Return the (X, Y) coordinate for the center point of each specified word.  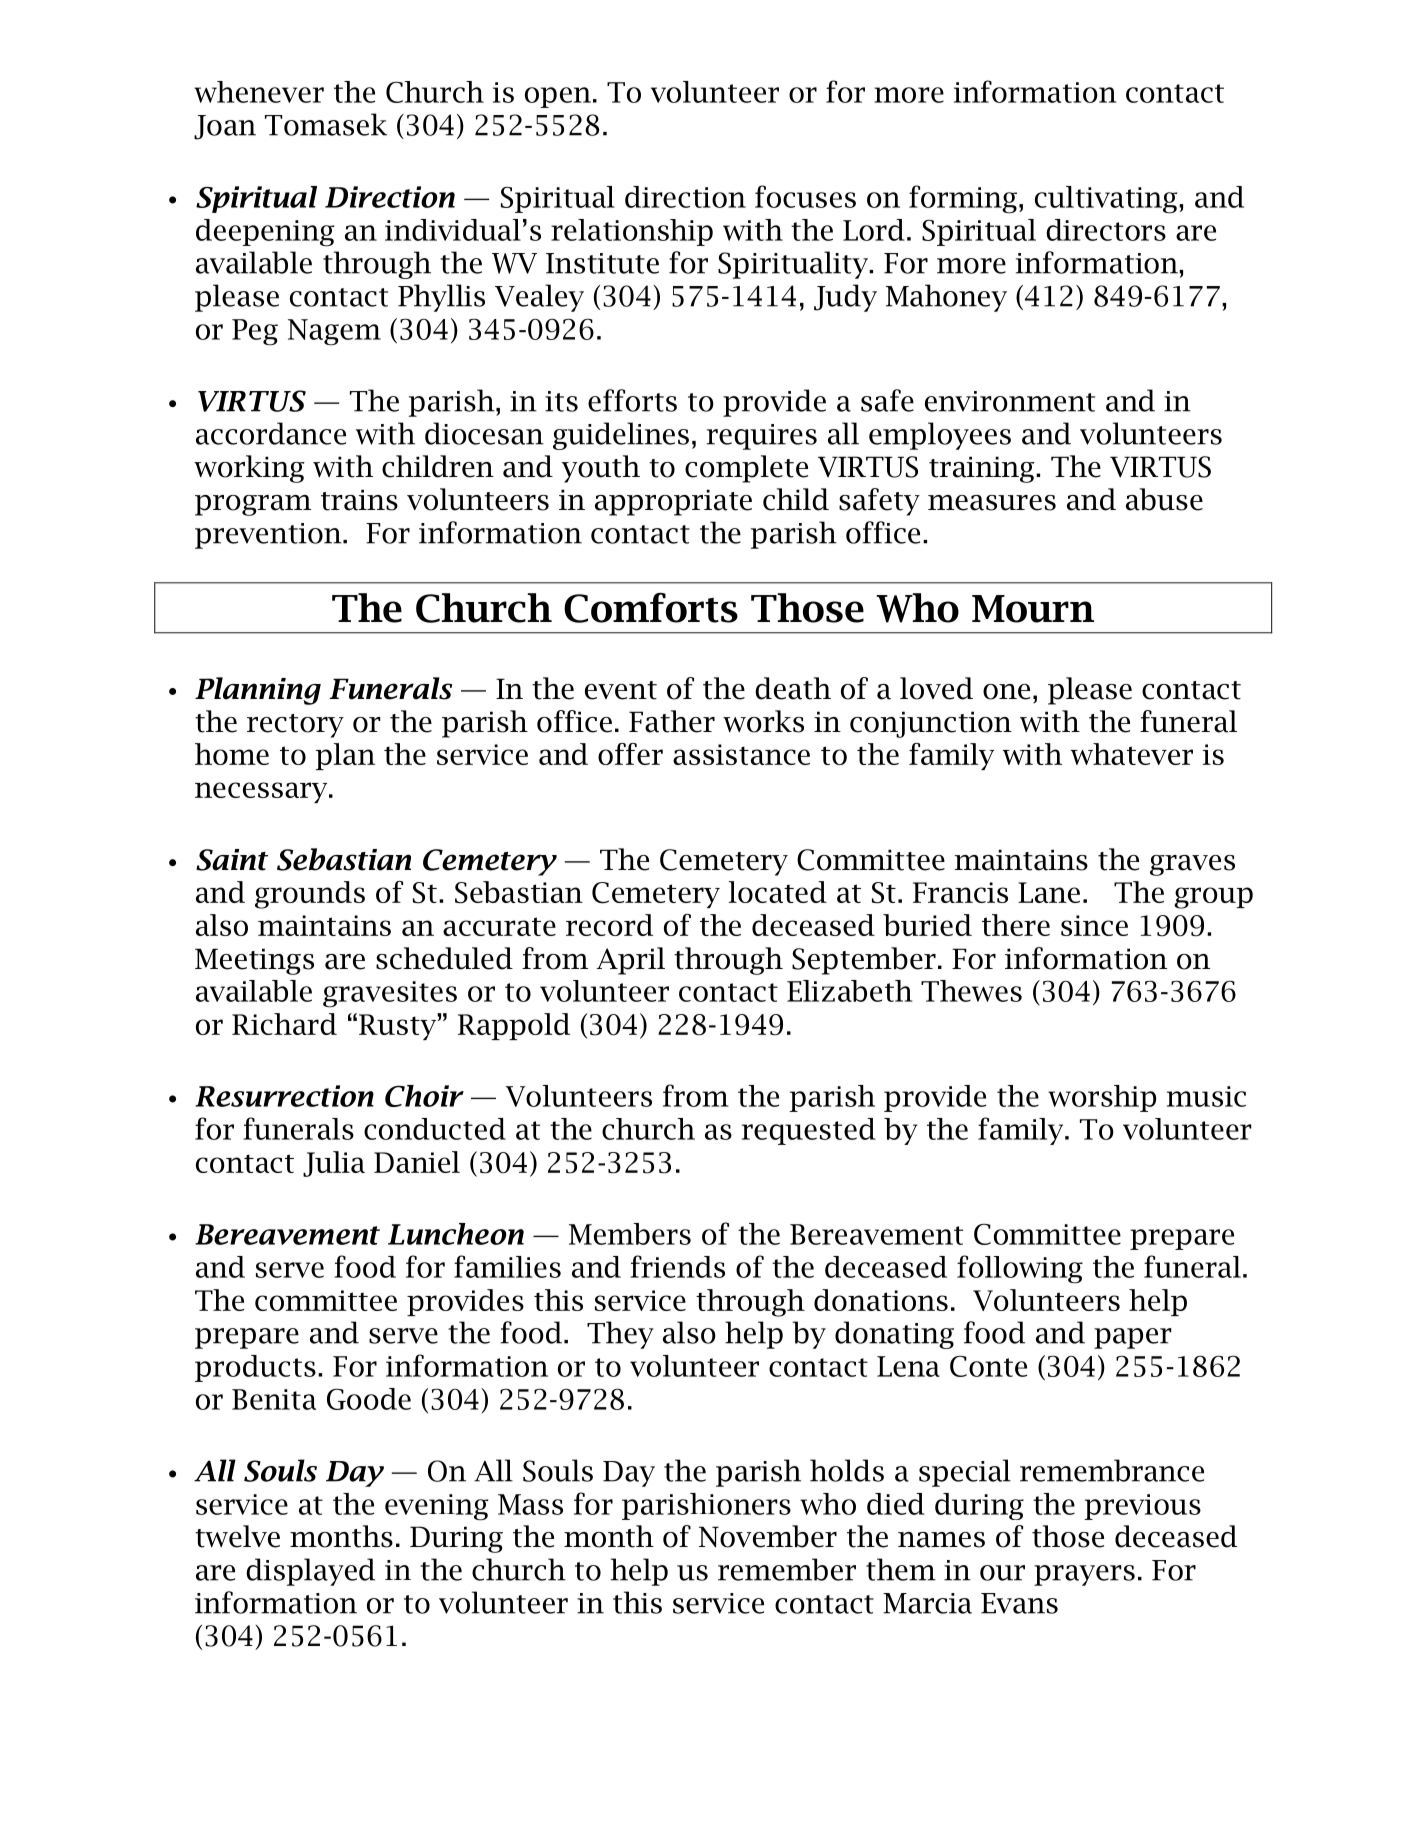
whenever (259, 92)
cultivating (1107, 200)
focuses (805, 196)
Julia (334, 1164)
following (1020, 1269)
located (777, 892)
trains (359, 500)
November (768, 1536)
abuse (1164, 499)
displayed (310, 1572)
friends (677, 1266)
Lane (1049, 892)
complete (746, 469)
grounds (310, 895)
